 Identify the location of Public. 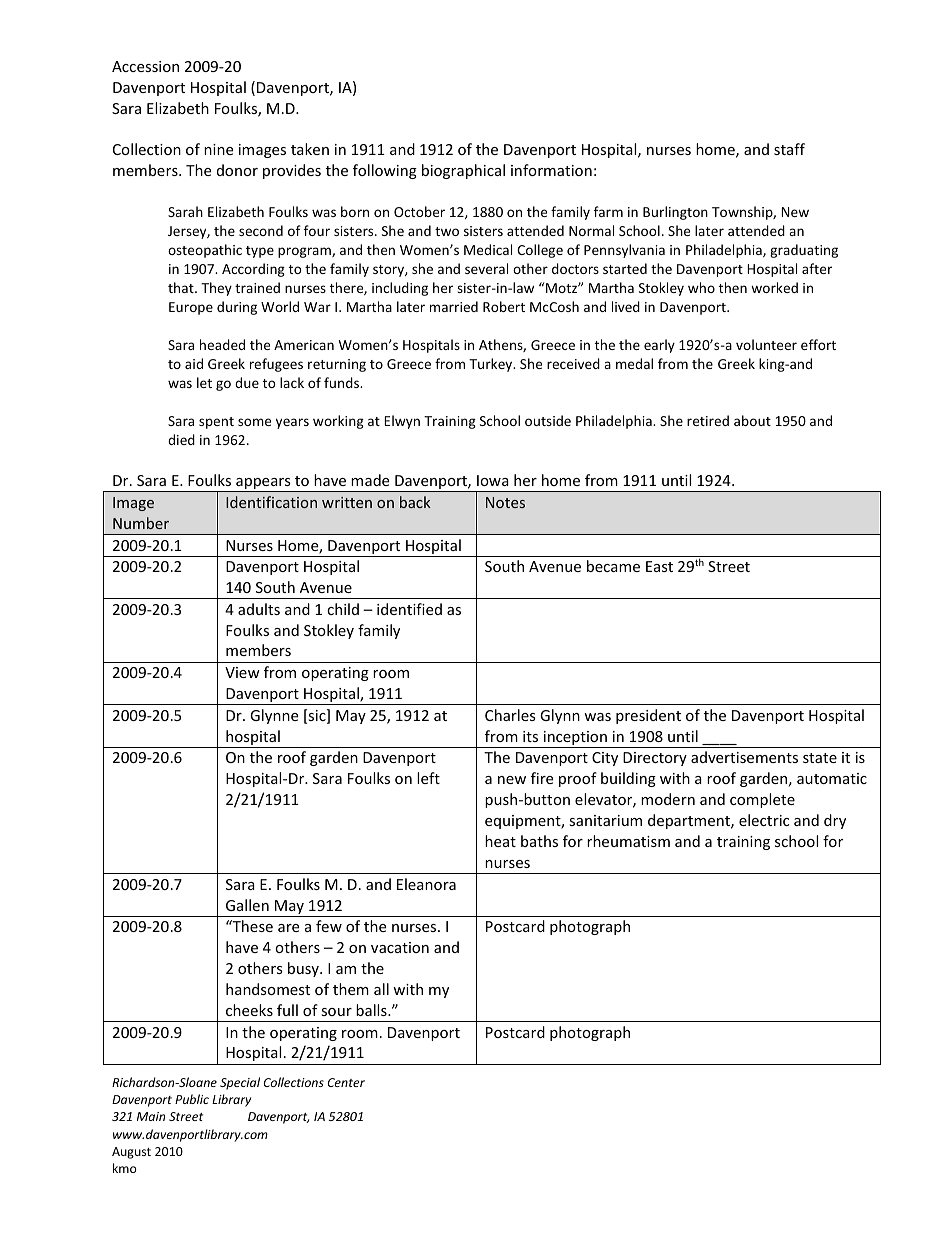
(192, 1099).
